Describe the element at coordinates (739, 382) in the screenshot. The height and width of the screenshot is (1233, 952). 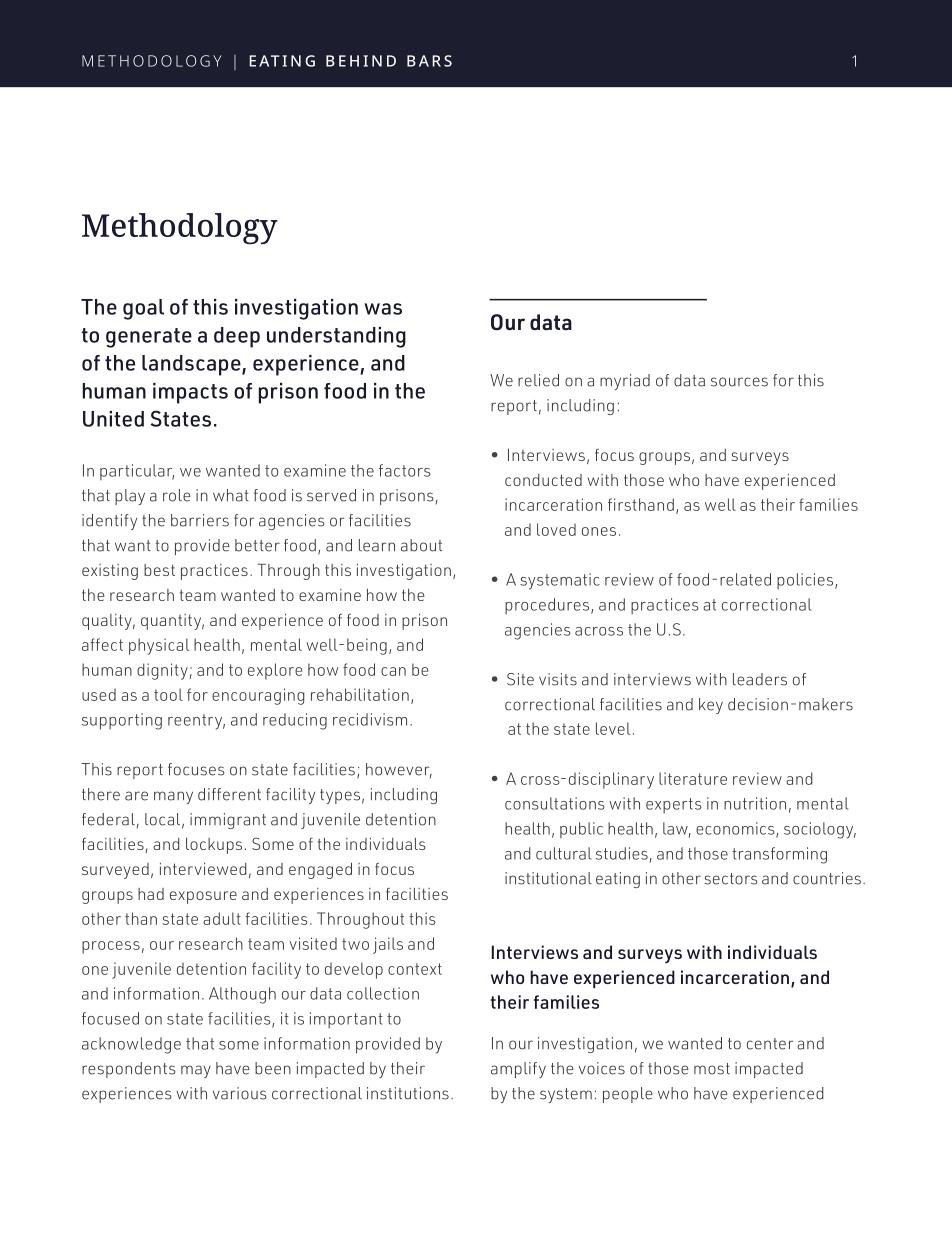
I see `sources` at that location.
